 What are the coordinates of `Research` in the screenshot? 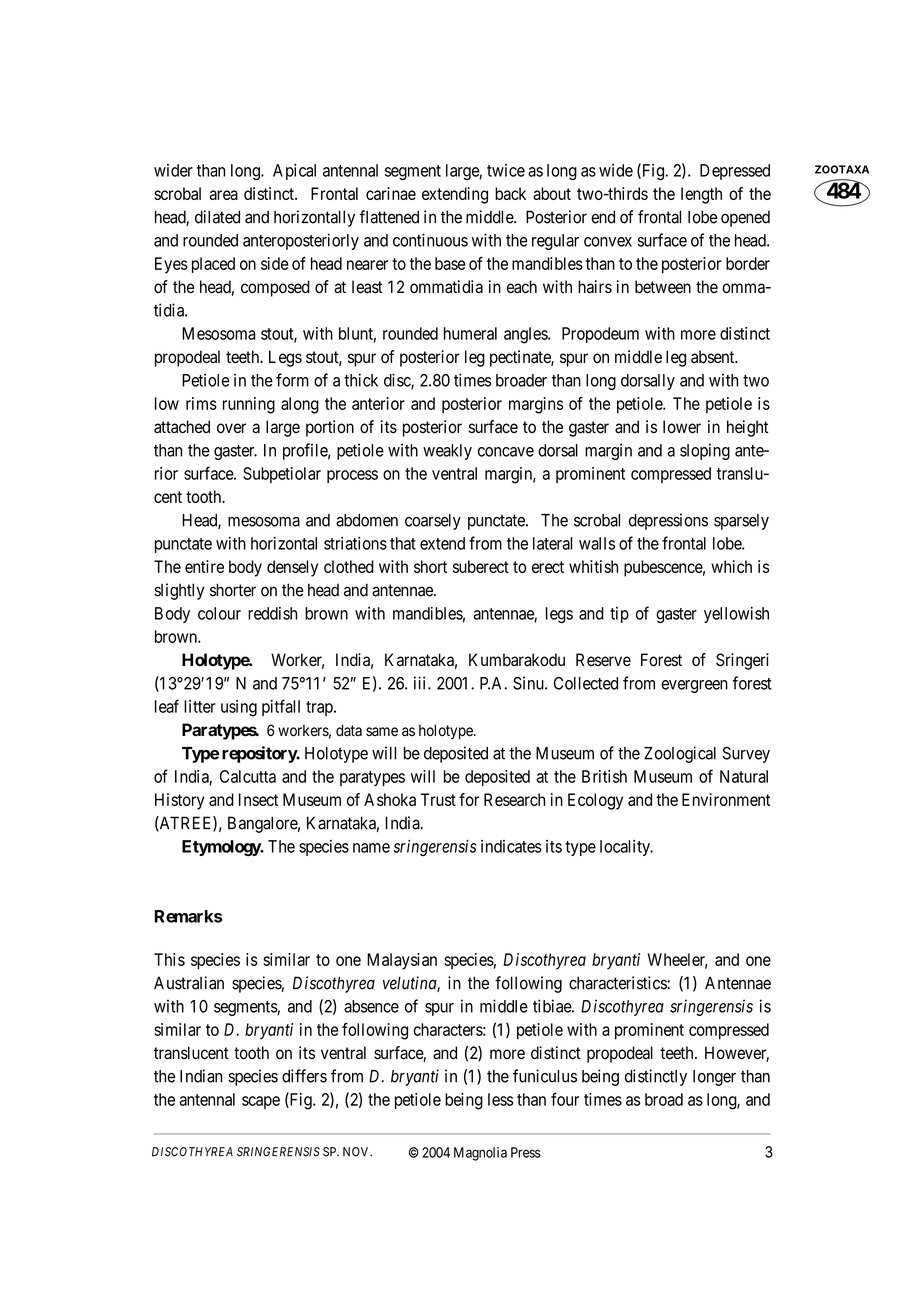 It's located at (514, 799).
